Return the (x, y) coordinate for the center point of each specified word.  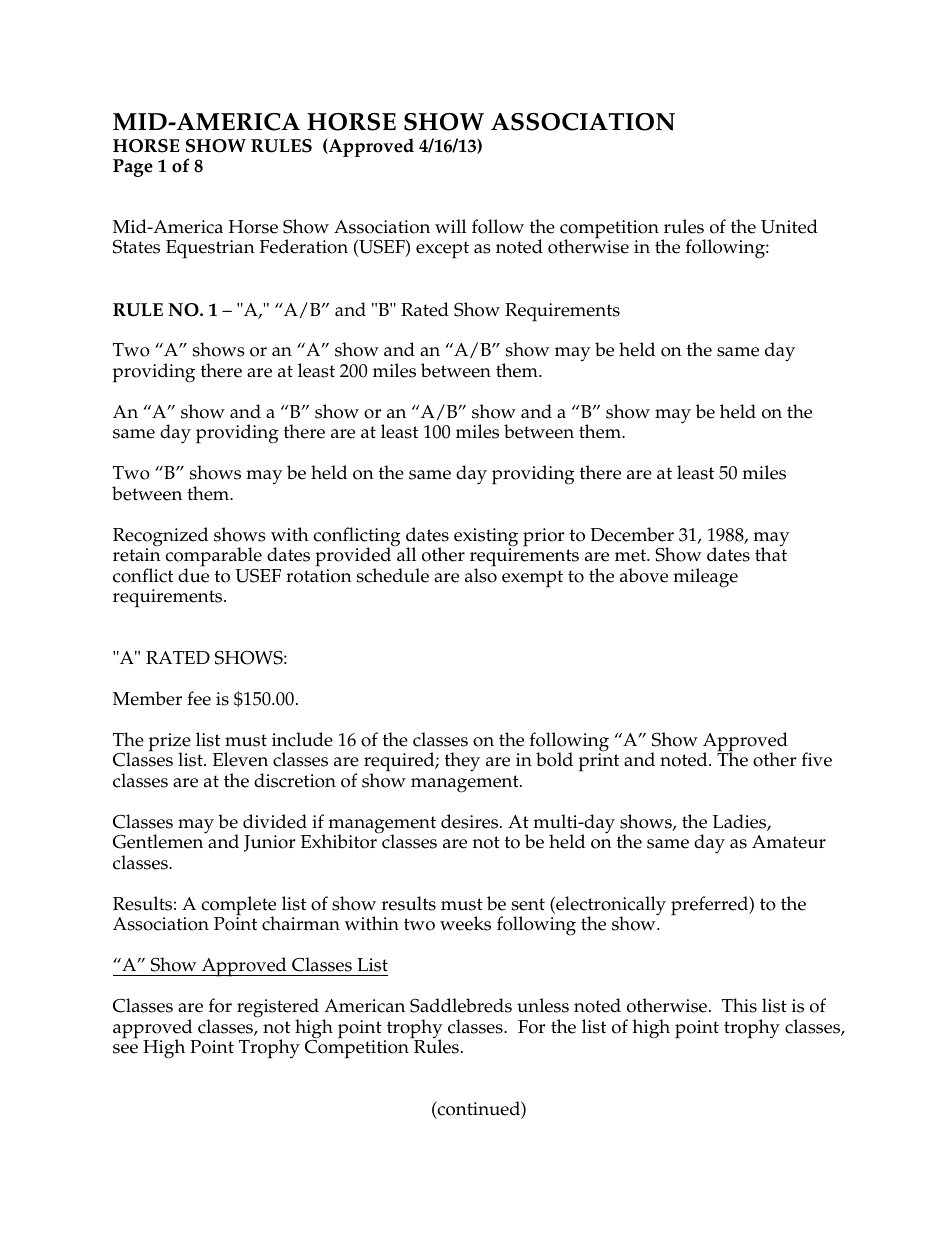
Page (133, 168)
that (771, 554)
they (462, 762)
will (450, 226)
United (789, 226)
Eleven (240, 759)
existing (486, 538)
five (817, 759)
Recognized (160, 538)
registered (278, 1009)
